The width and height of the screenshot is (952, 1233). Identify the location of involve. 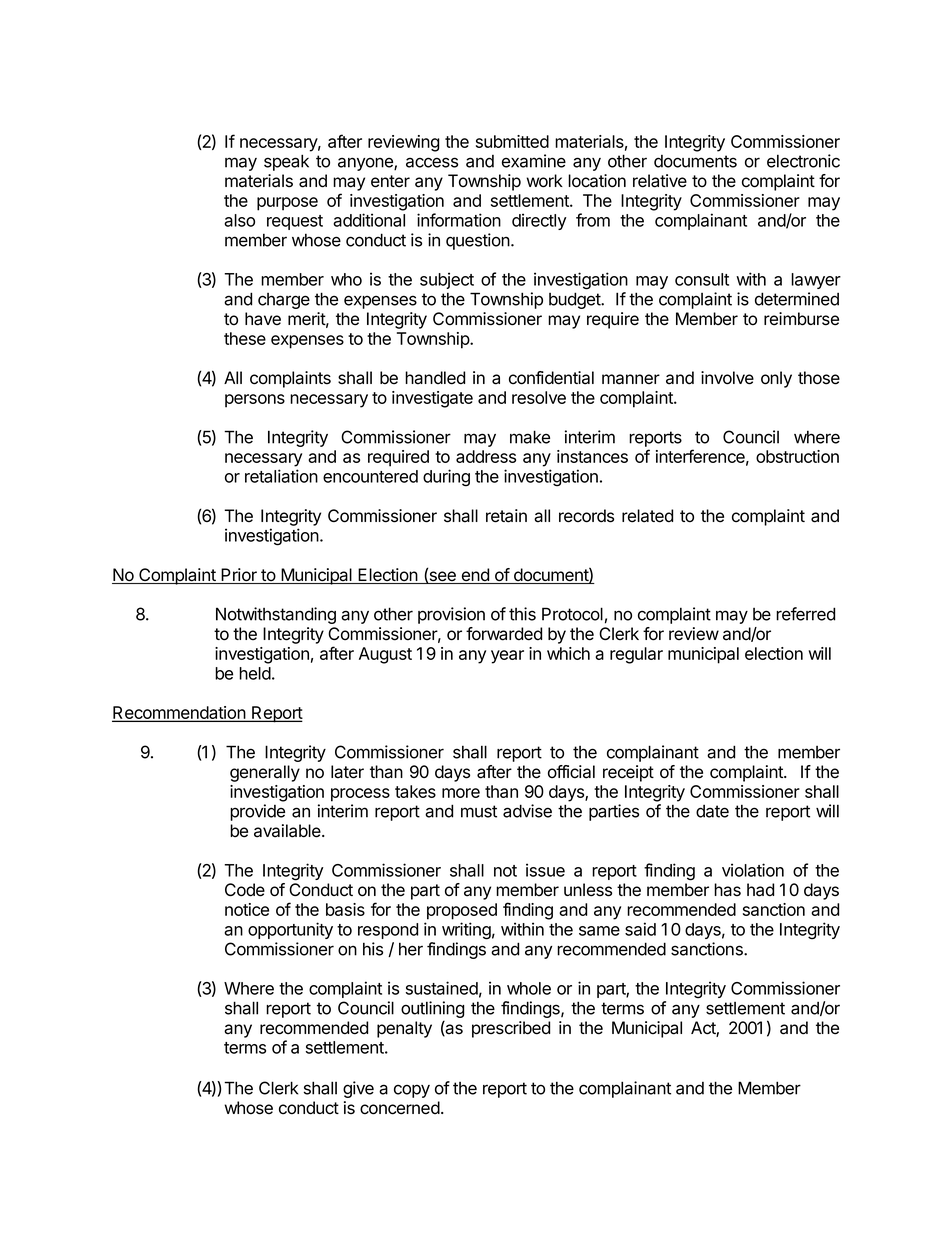
(727, 378).
